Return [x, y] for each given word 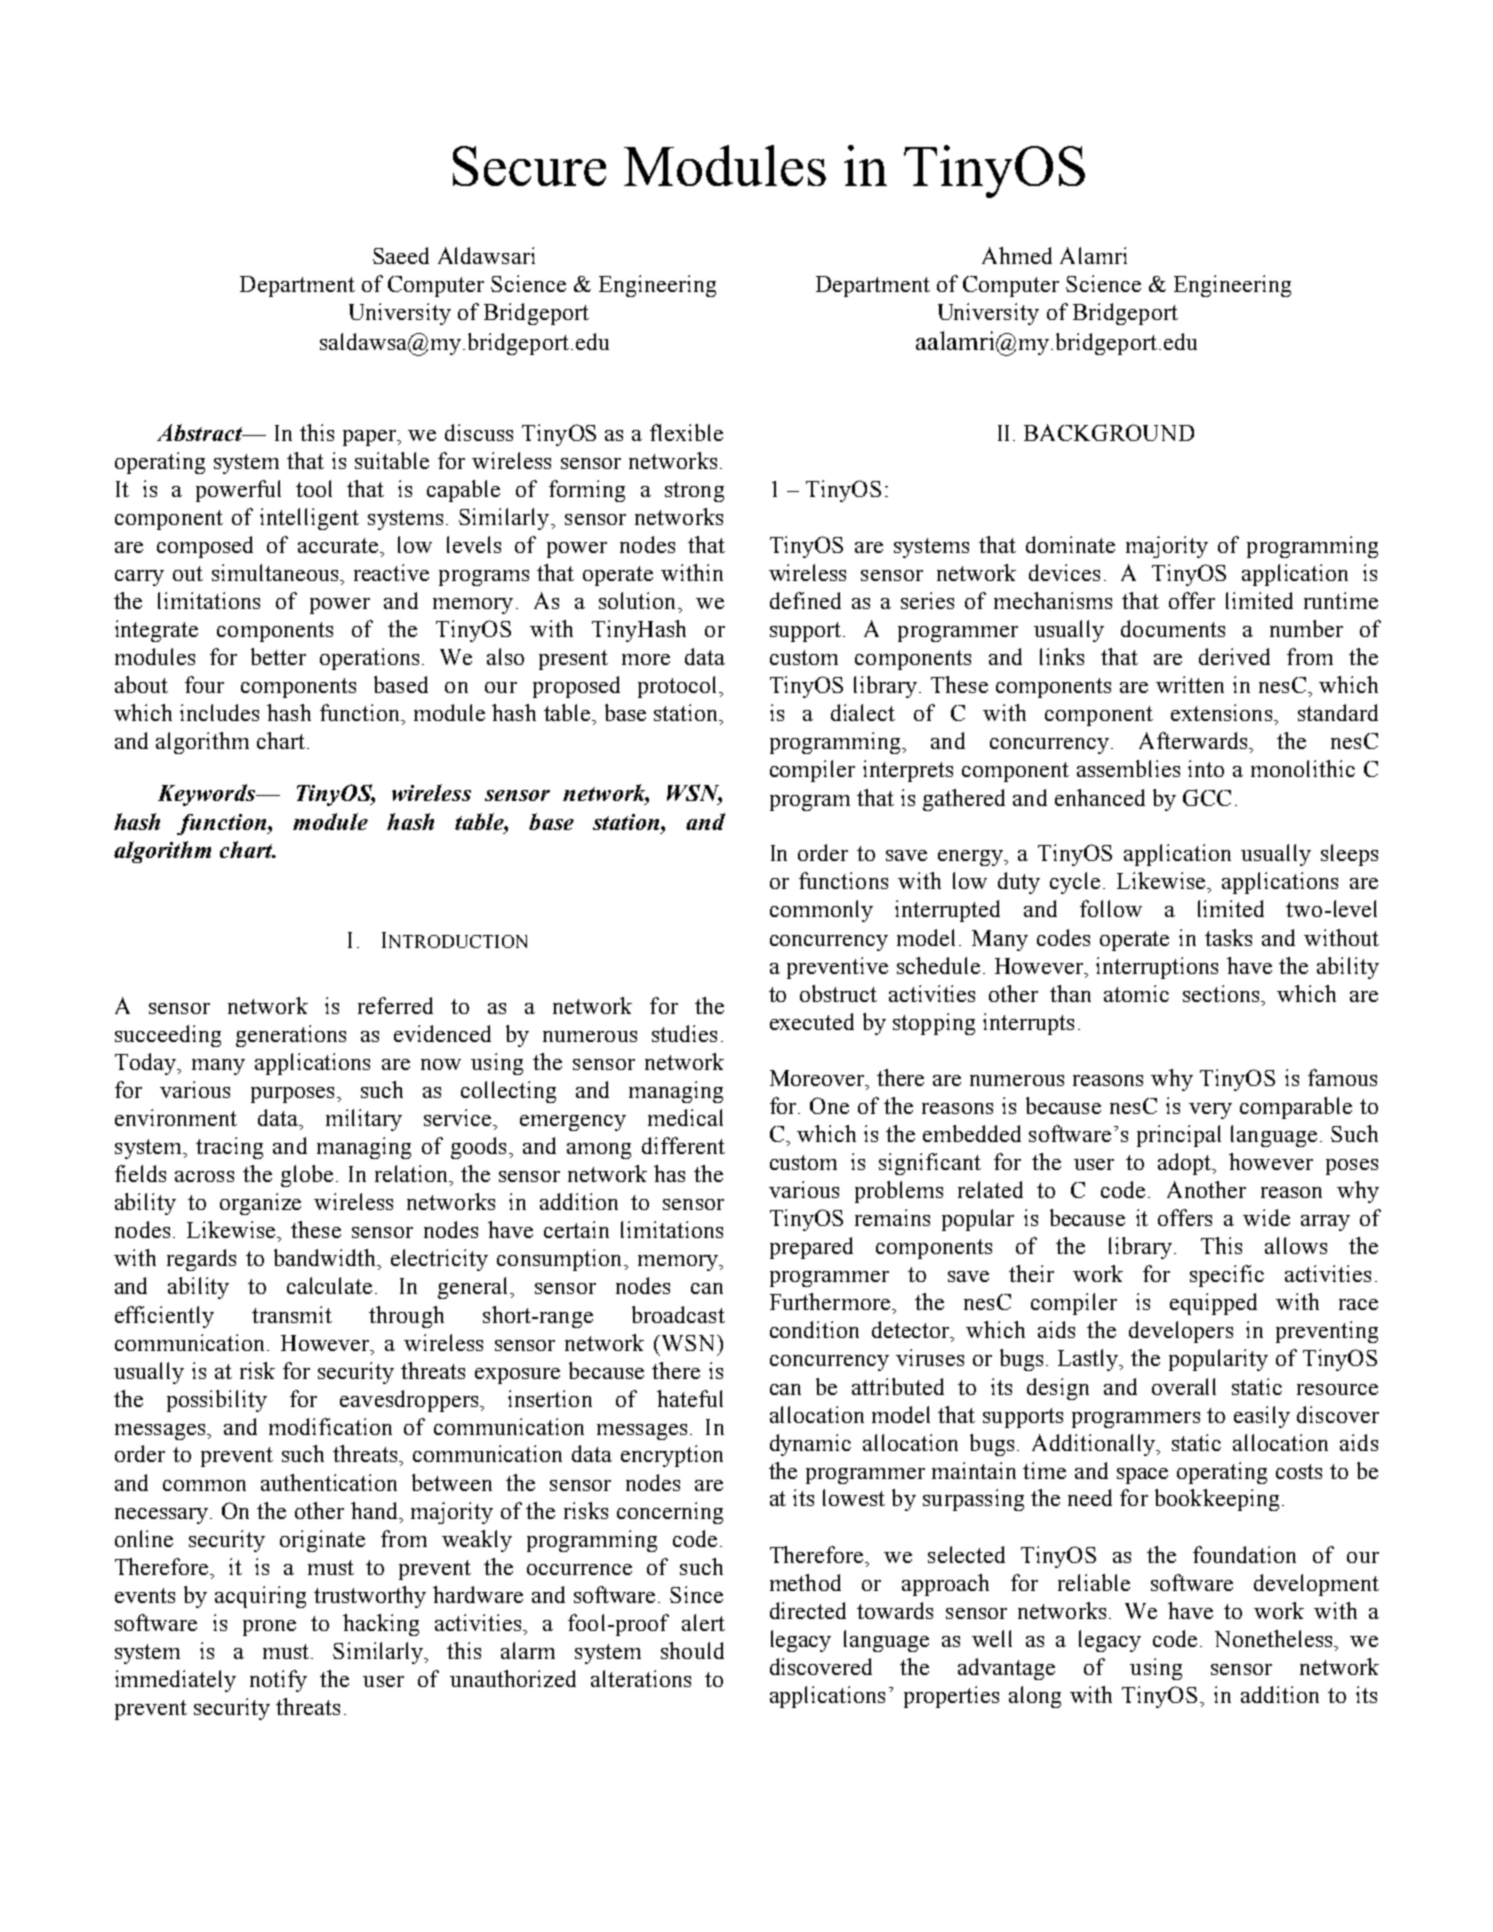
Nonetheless [1275, 1638]
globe [307, 1176]
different [683, 1145]
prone [269, 1628]
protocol [679, 687]
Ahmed [1017, 255]
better [278, 656]
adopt [1186, 1164]
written [1190, 684]
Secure [529, 166]
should [692, 1650]
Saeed [401, 255]
